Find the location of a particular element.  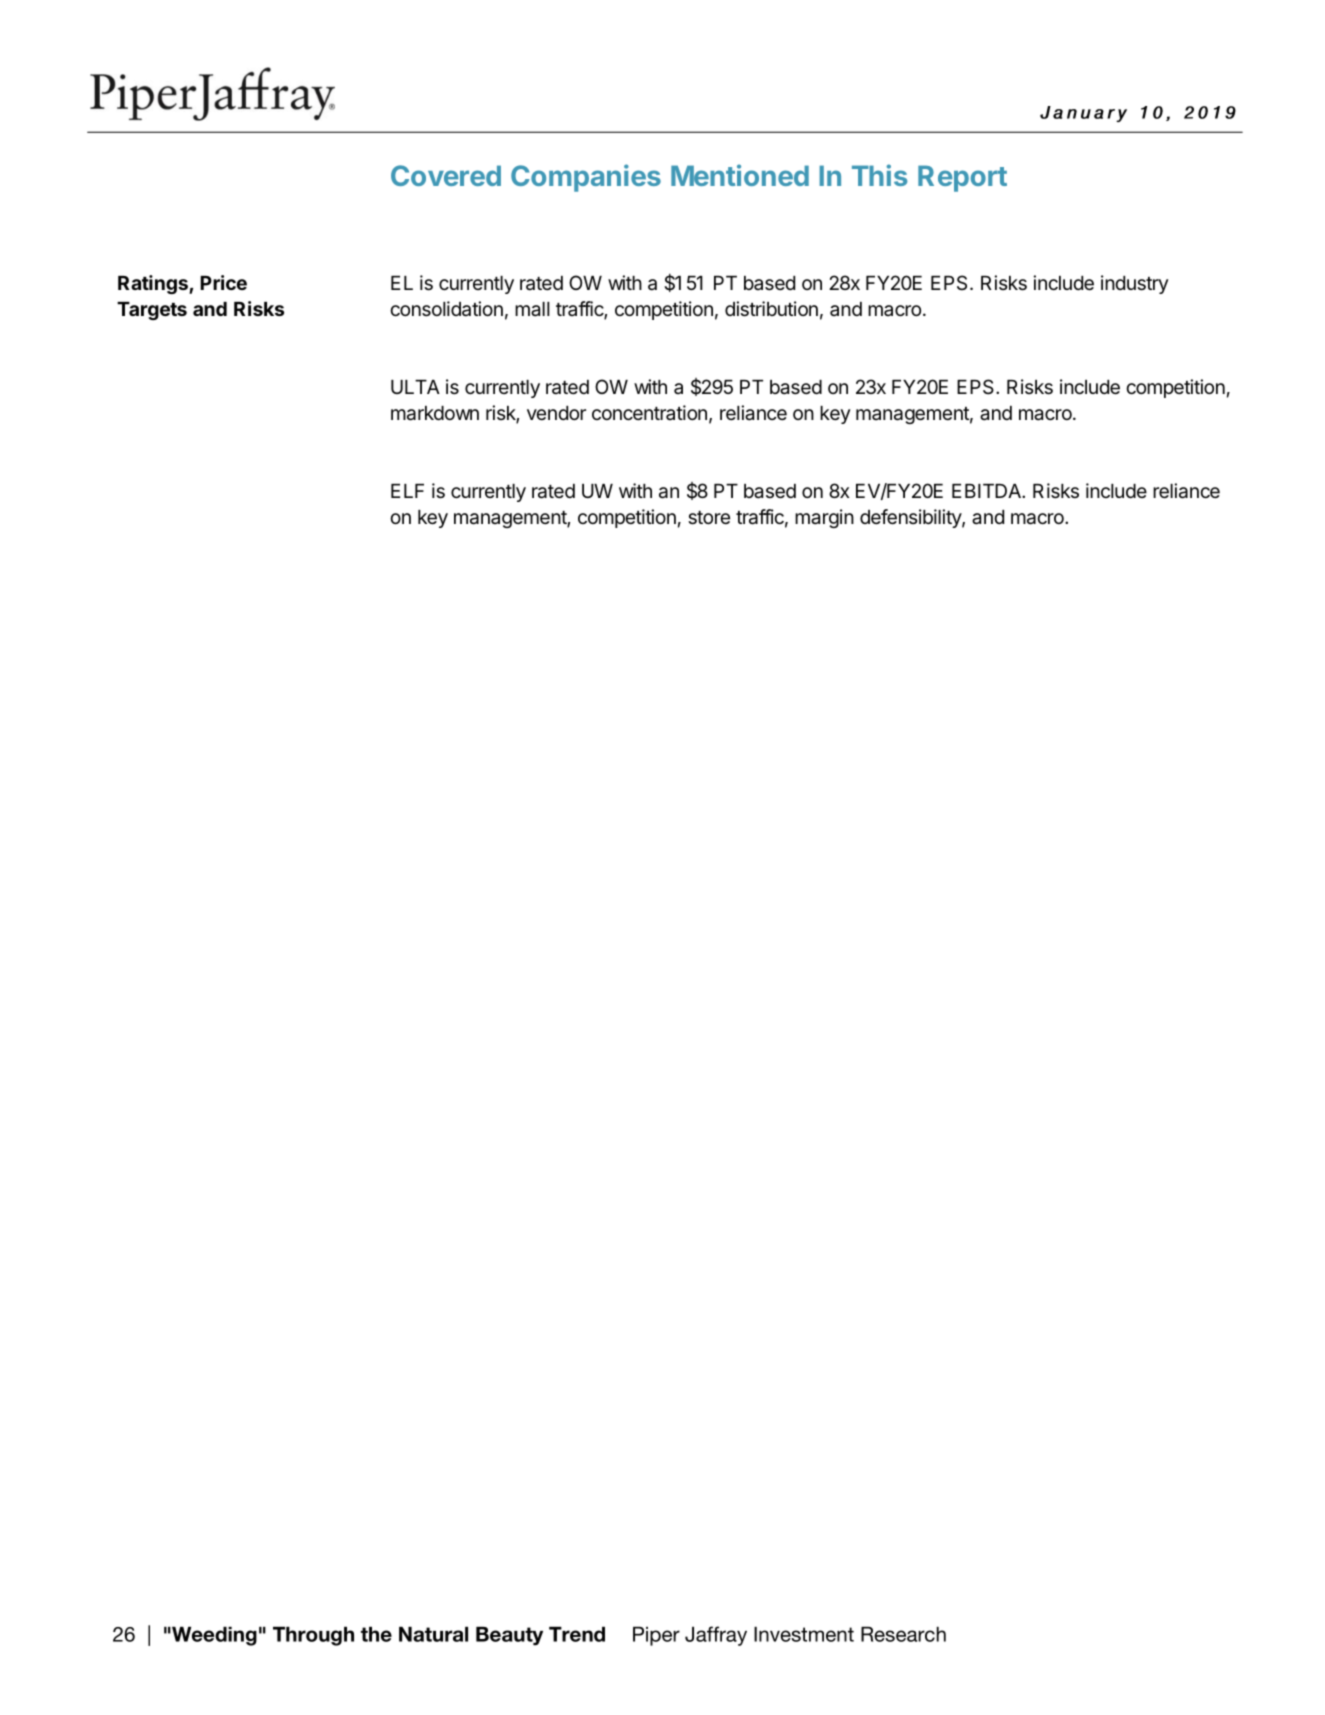

Price is located at coordinates (223, 282).
